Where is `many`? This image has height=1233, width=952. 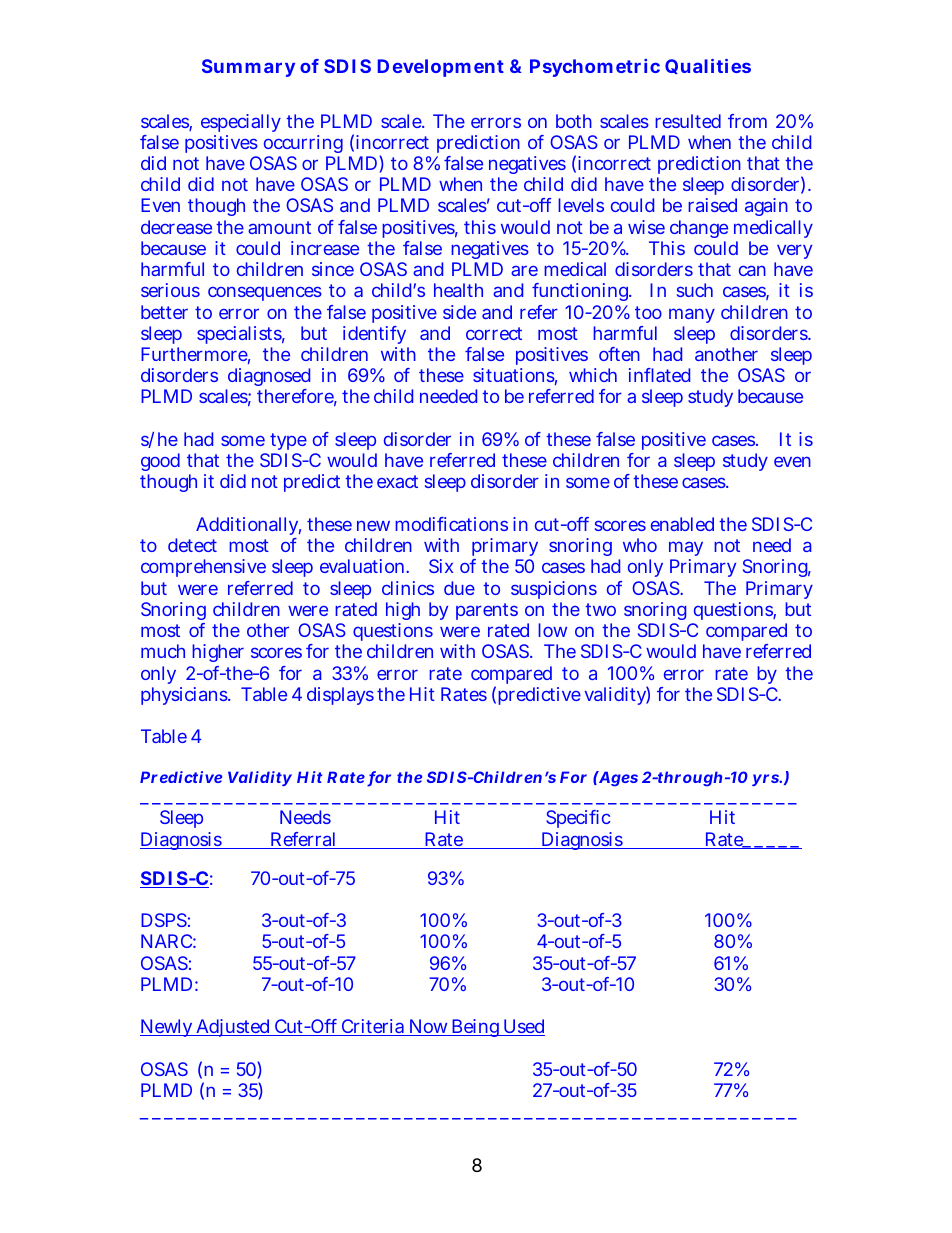
many is located at coordinates (692, 315).
